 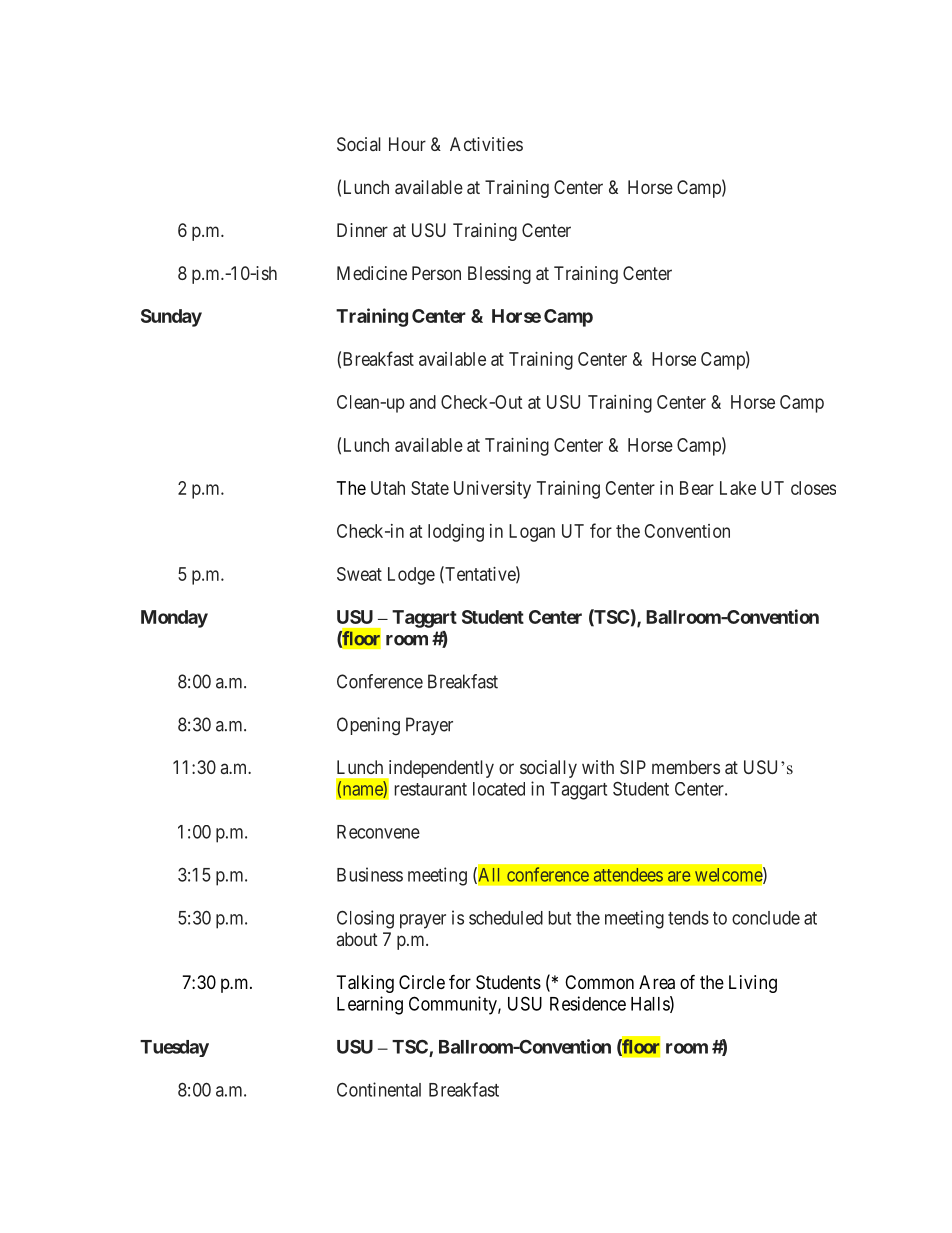 What do you see at coordinates (174, 1048) in the screenshot?
I see `Tuesday` at bounding box center [174, 1048].
